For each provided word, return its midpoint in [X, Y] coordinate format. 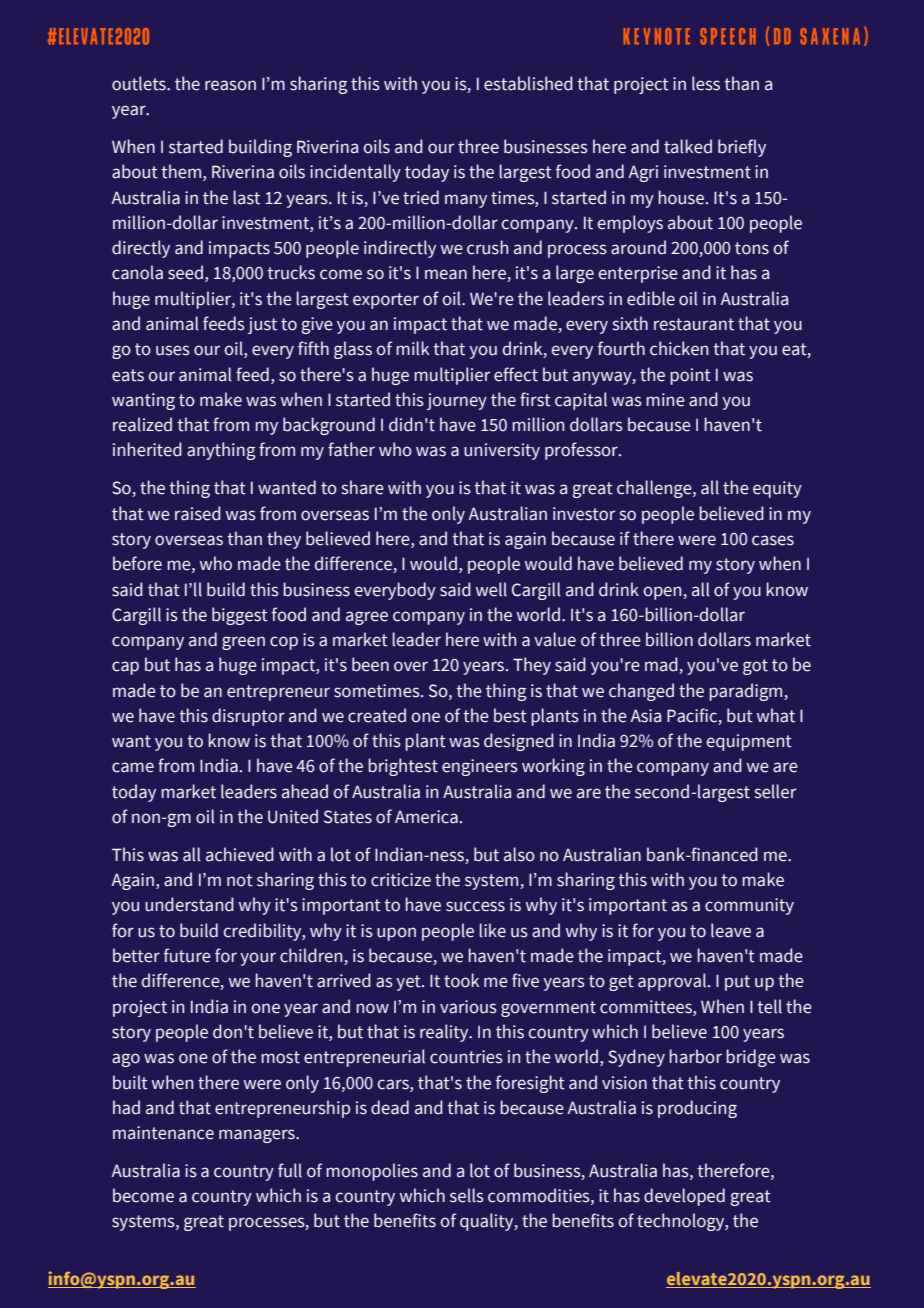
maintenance [163, 1133]
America [426, 817]
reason [230, 85]
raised [198, 513]
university [502, 451]
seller [775, 791]
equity [777, 489]
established [528, 83]
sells [467, 1195]
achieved [240, 854]
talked [688, 146]
